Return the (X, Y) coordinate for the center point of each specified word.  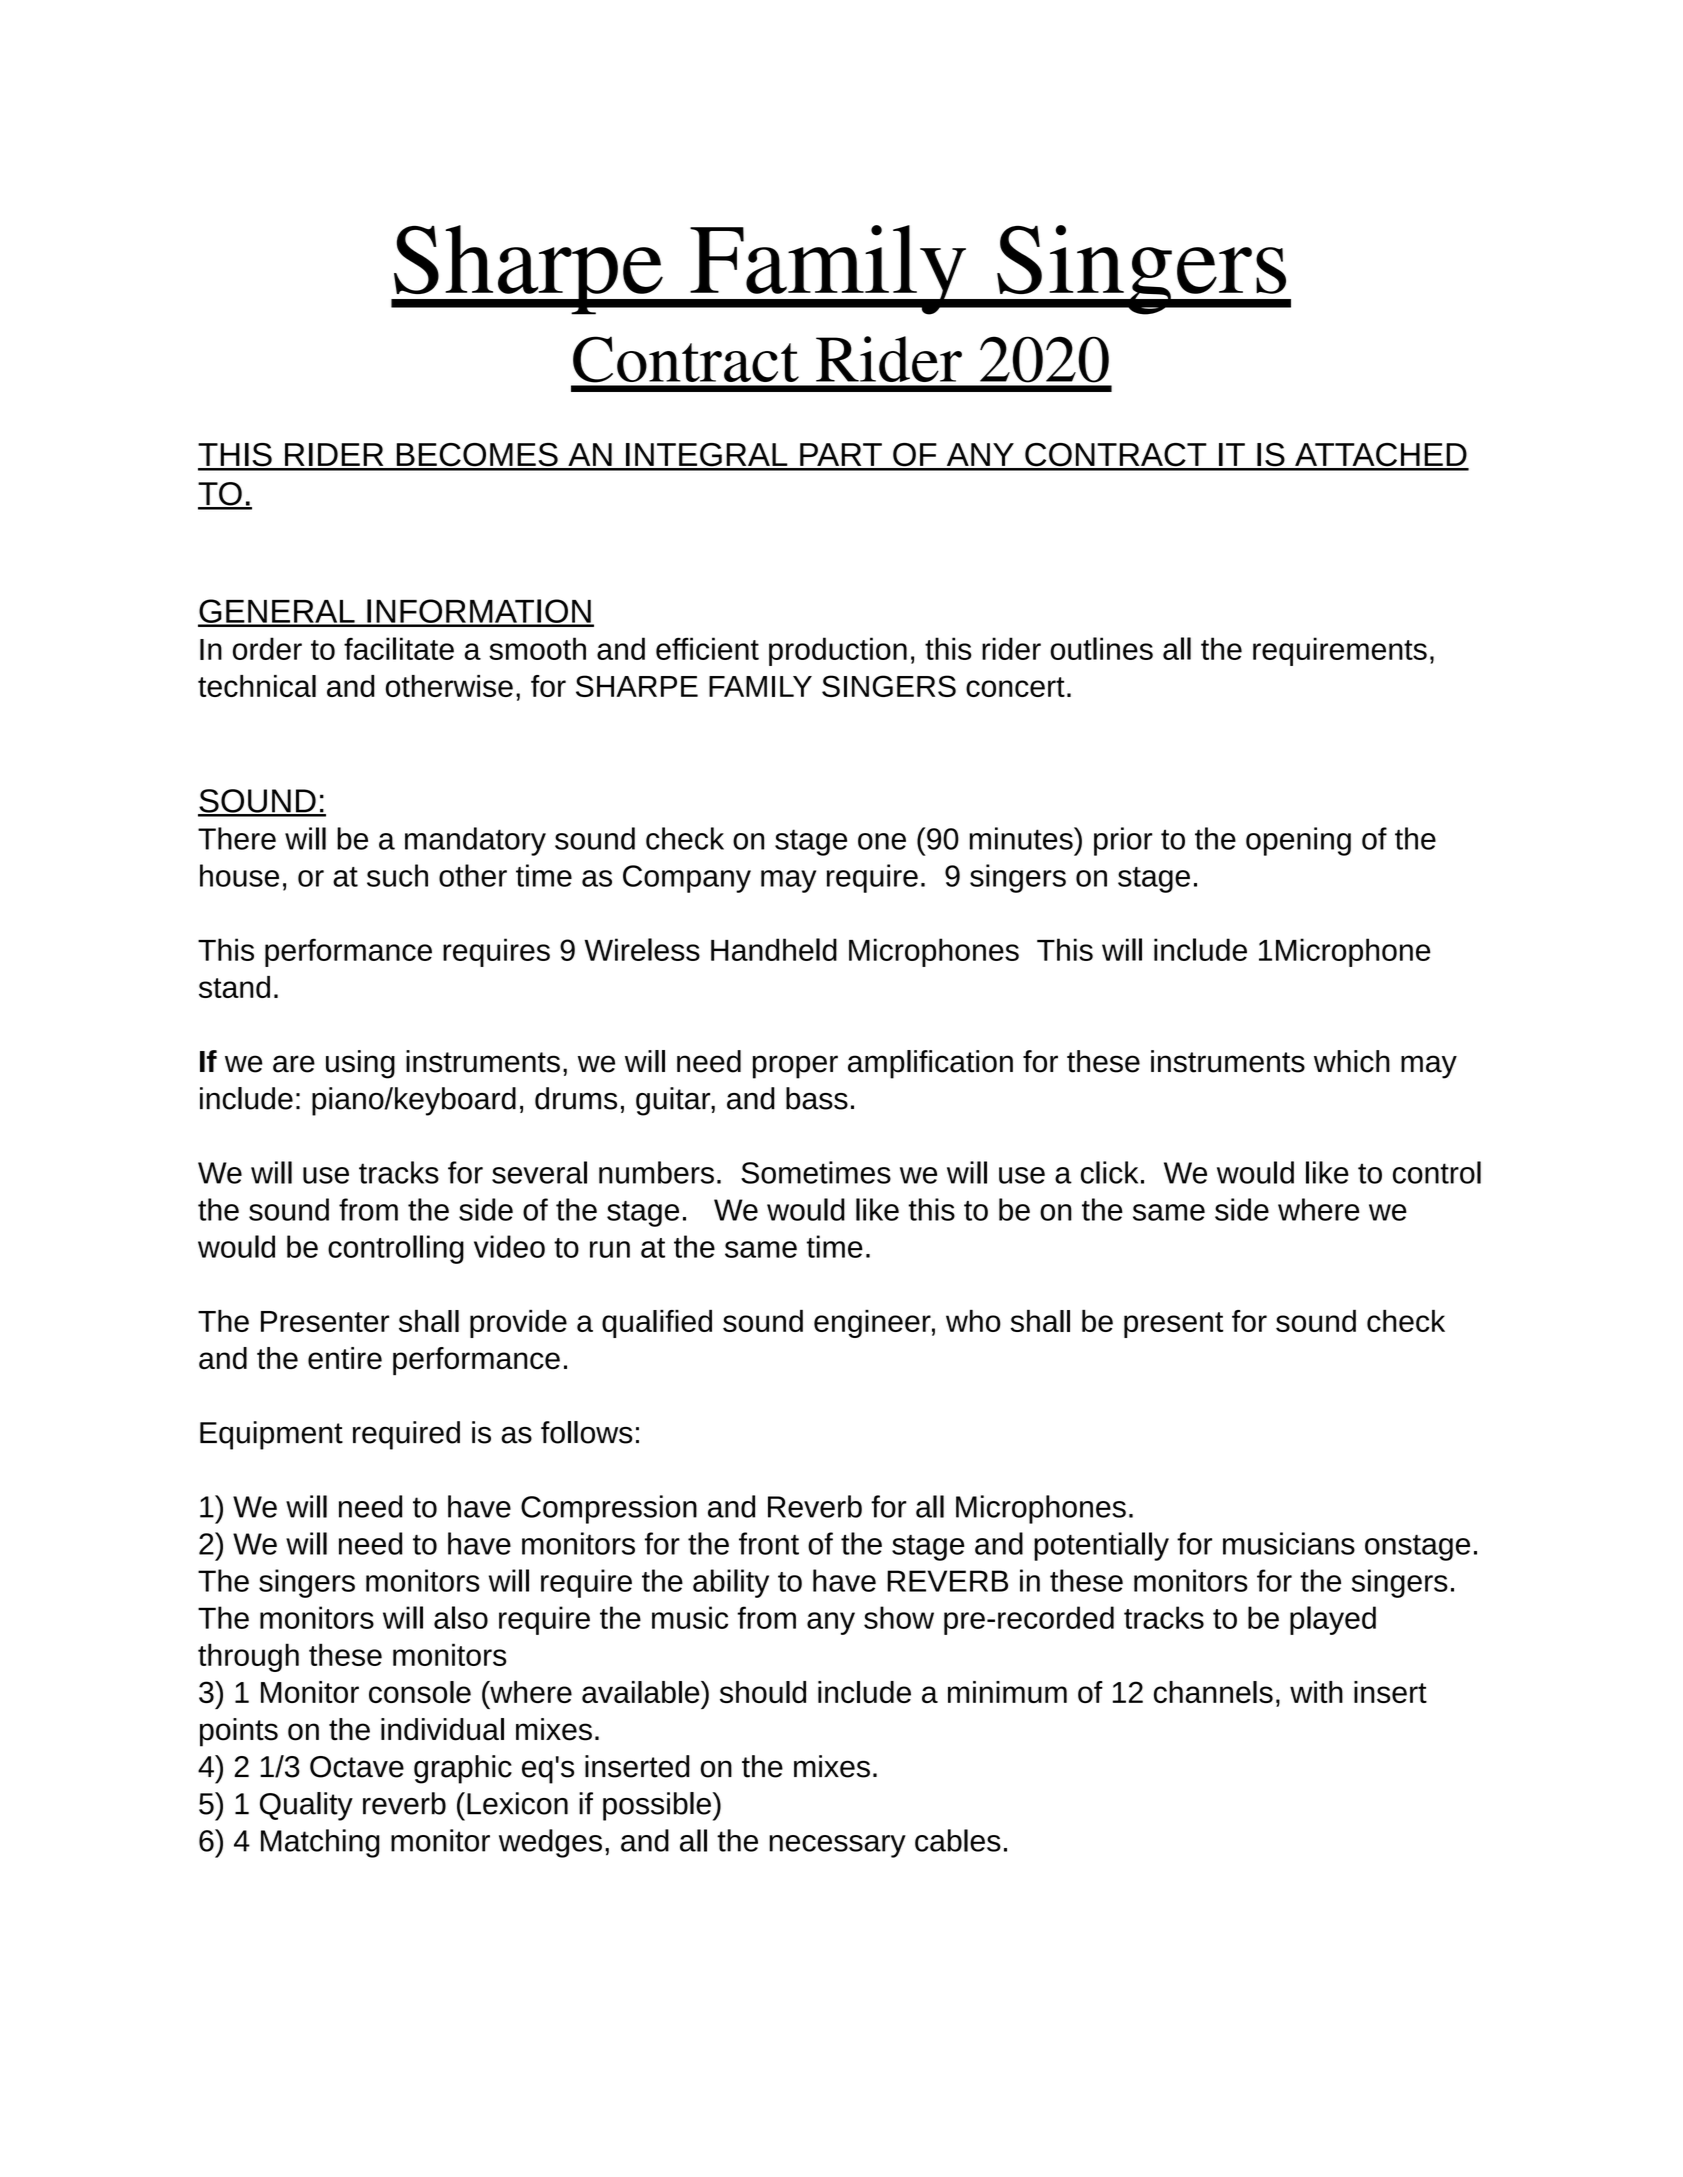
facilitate (399, 648)
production (838, 651)
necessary (837, 1846)
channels (1213, 1692)
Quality (306, 1806)
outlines (1101, 648)
